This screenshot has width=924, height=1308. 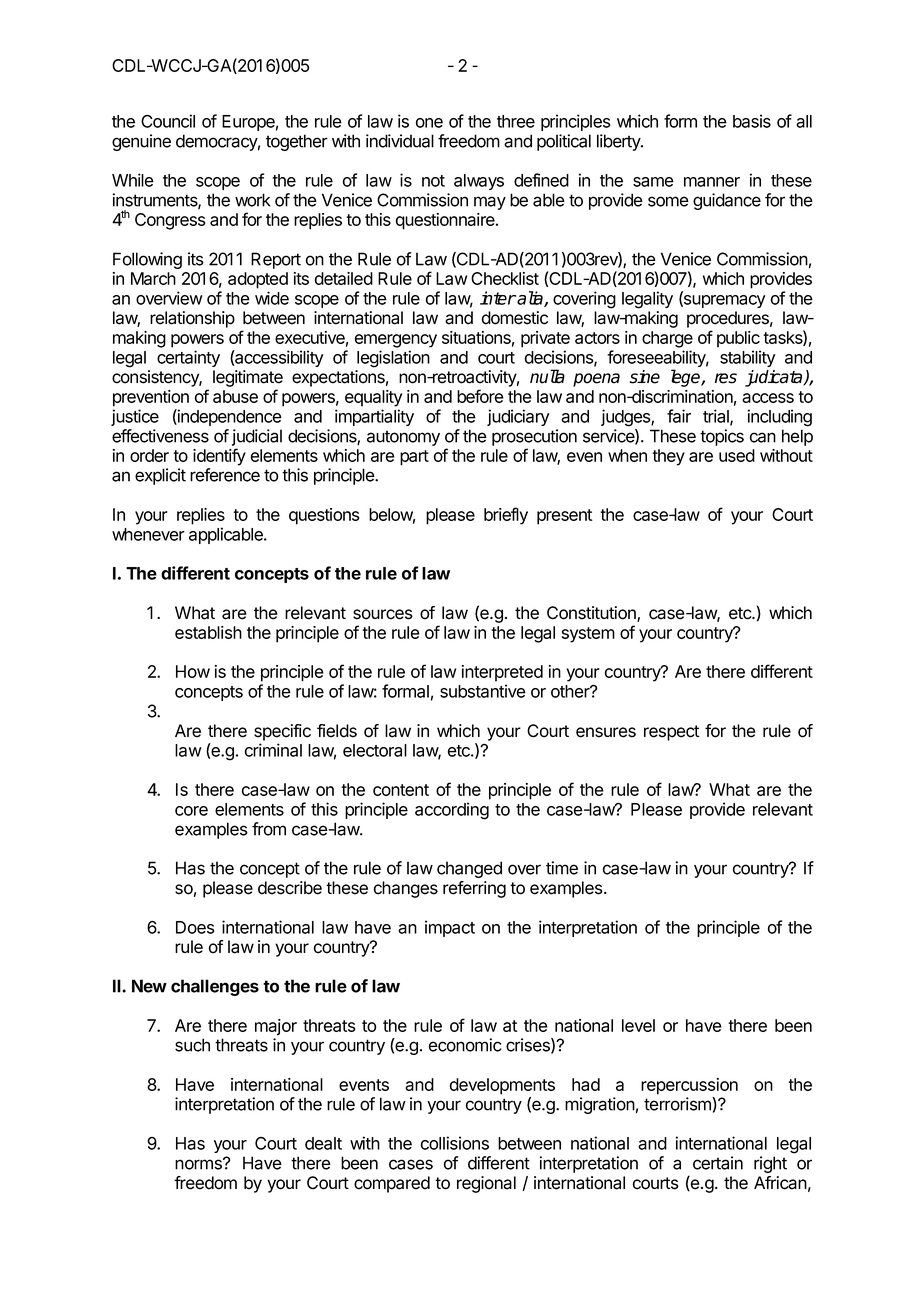 What do you see at coordinates (168, 121) in the screenshot?
I see `Council` at bounding box center [168, 121].
